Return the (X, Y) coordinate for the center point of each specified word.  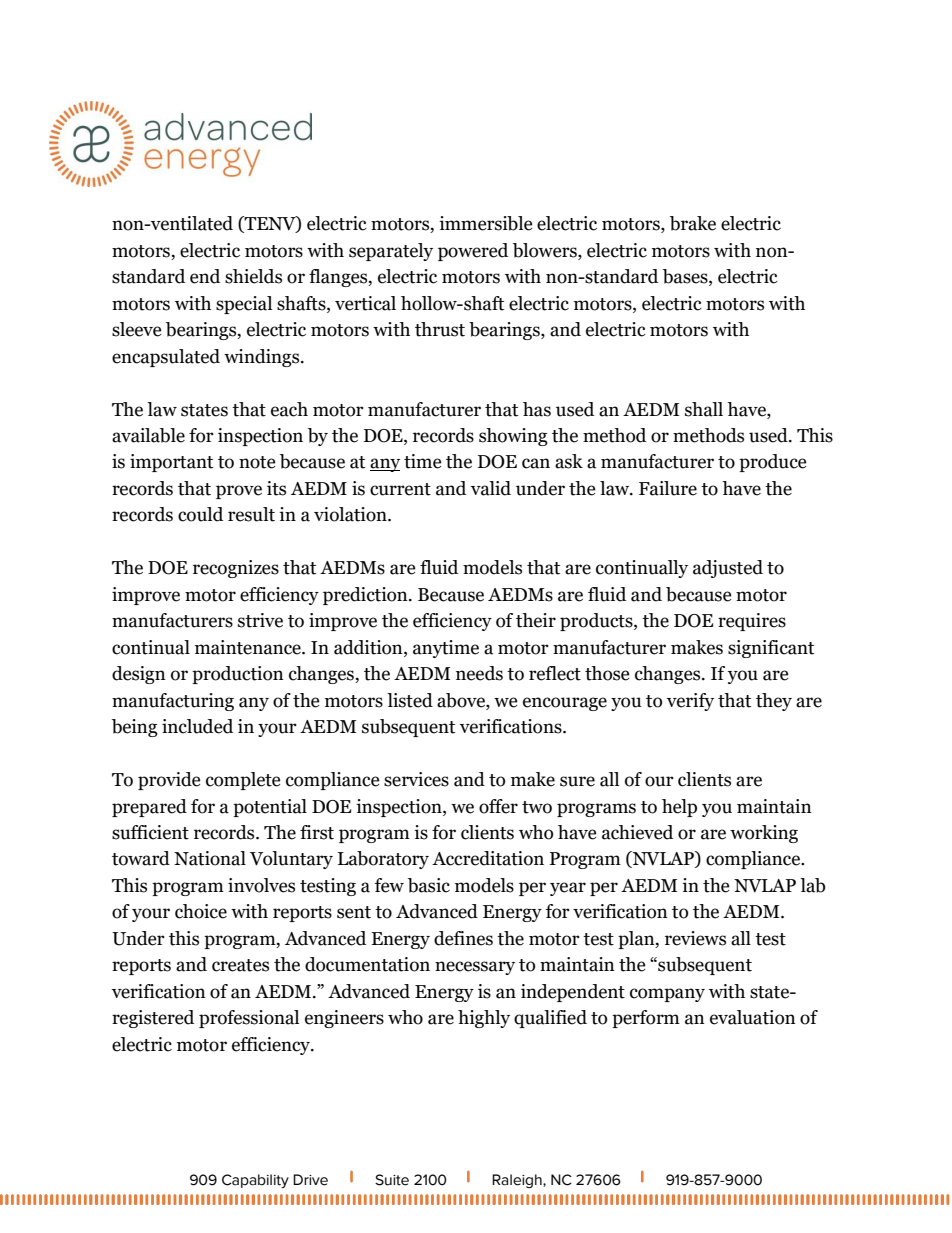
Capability (255, 1181)
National (210, 858)
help (679, 808)
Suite (392, 1180)
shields (253, 276)
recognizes (236, 569)
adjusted (728, 569)
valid (491, 488)
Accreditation (488, 858)
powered (473, 252)
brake (693, 223)
